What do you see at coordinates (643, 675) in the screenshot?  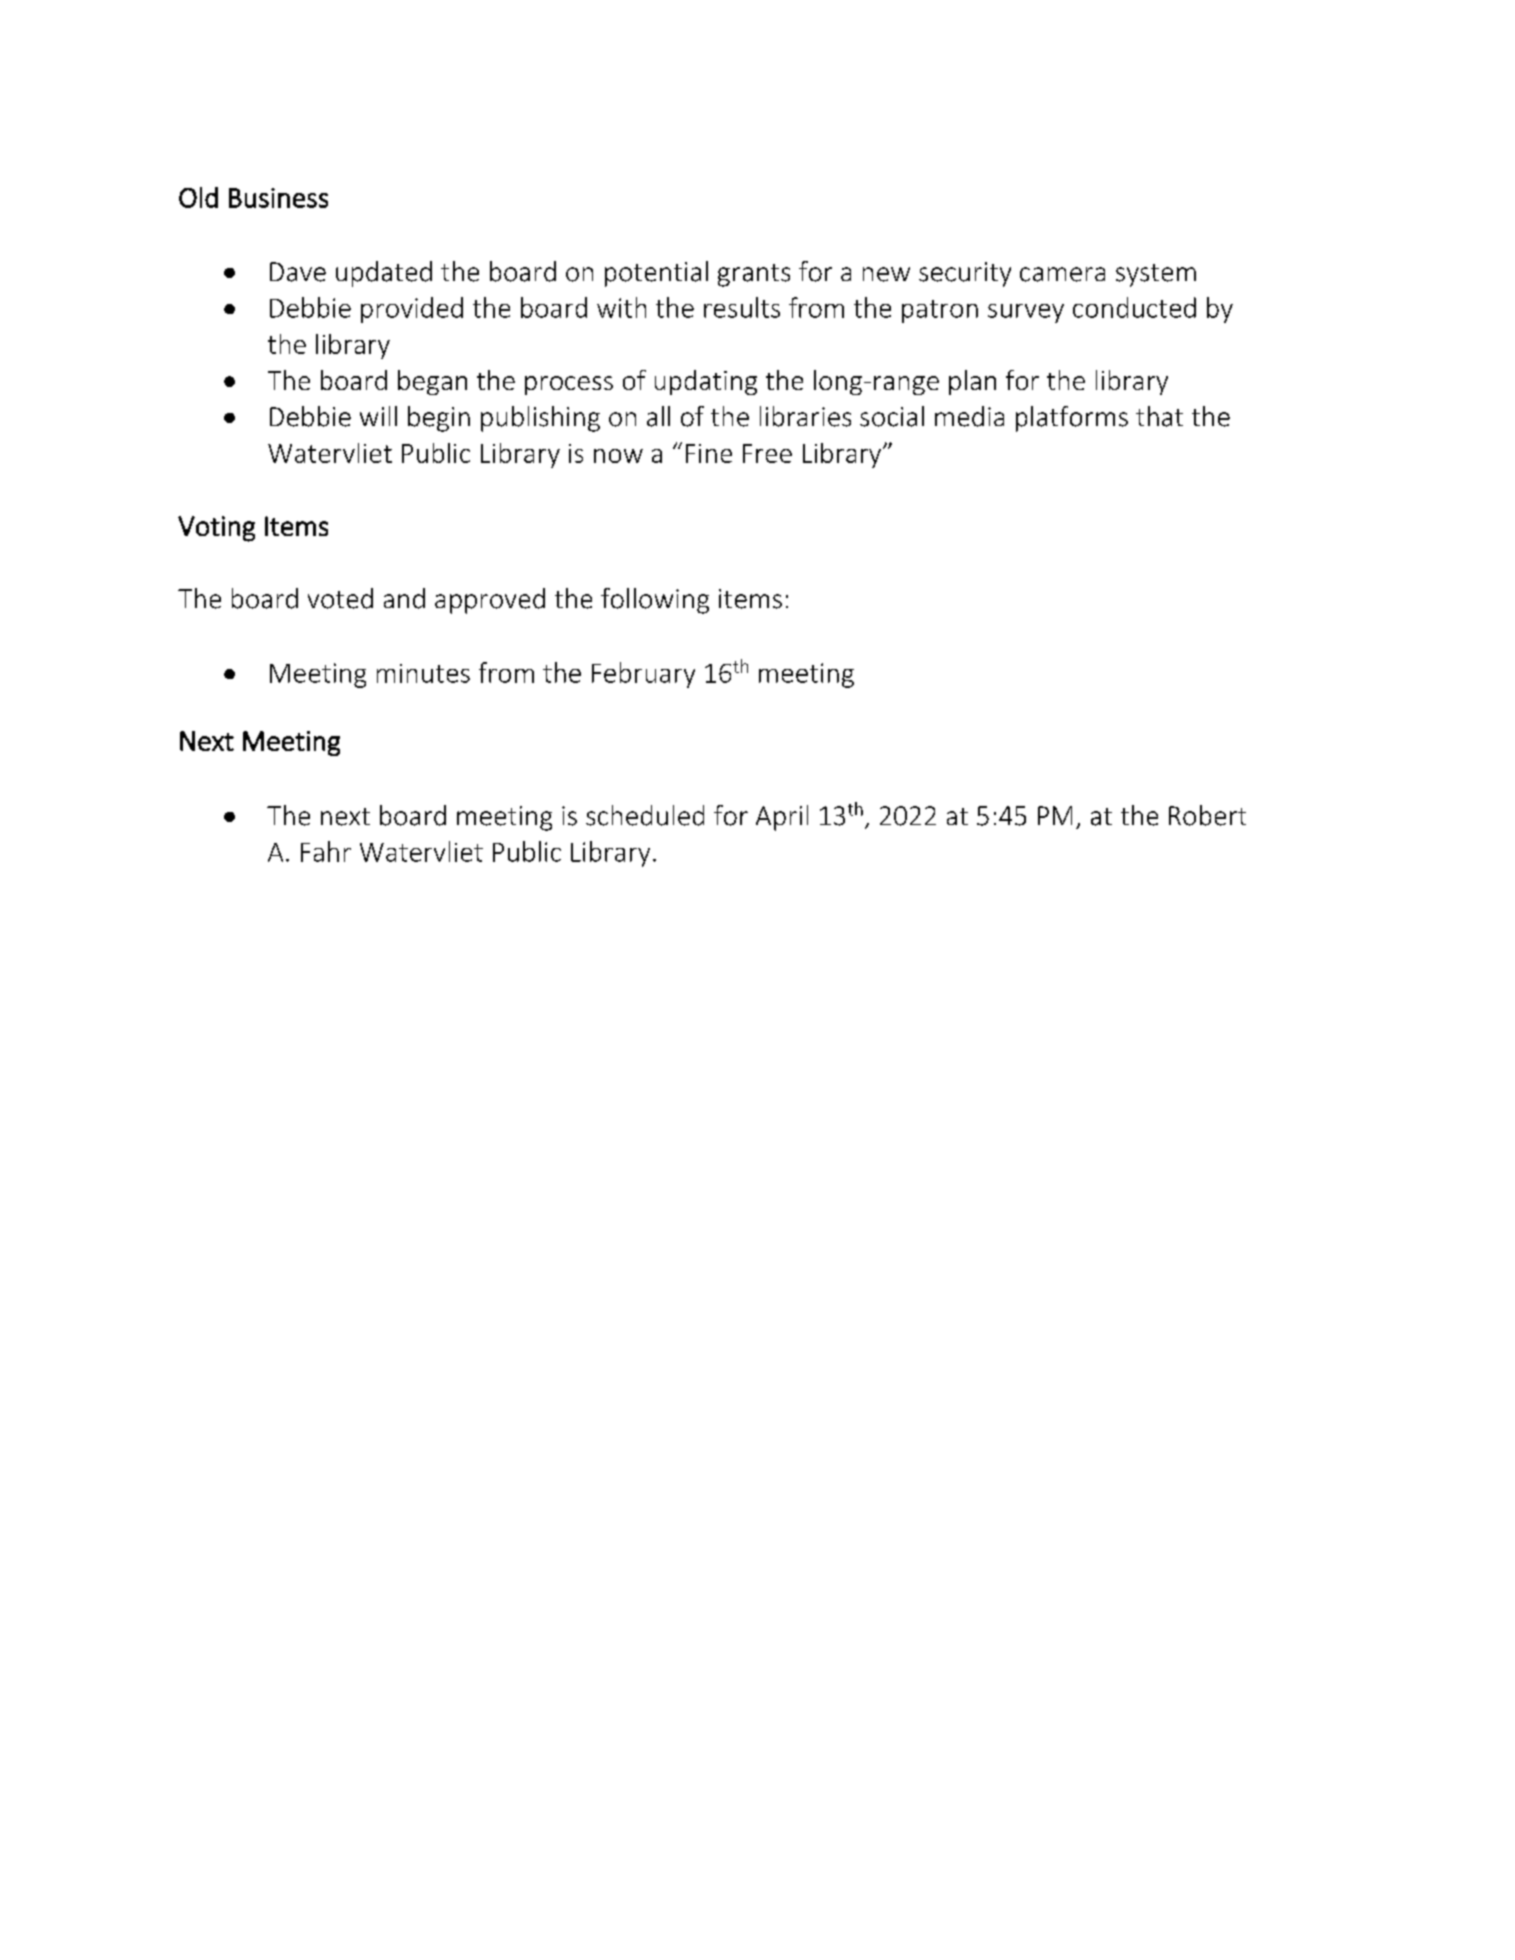 I see `February` at bounding box center [643, 675].
